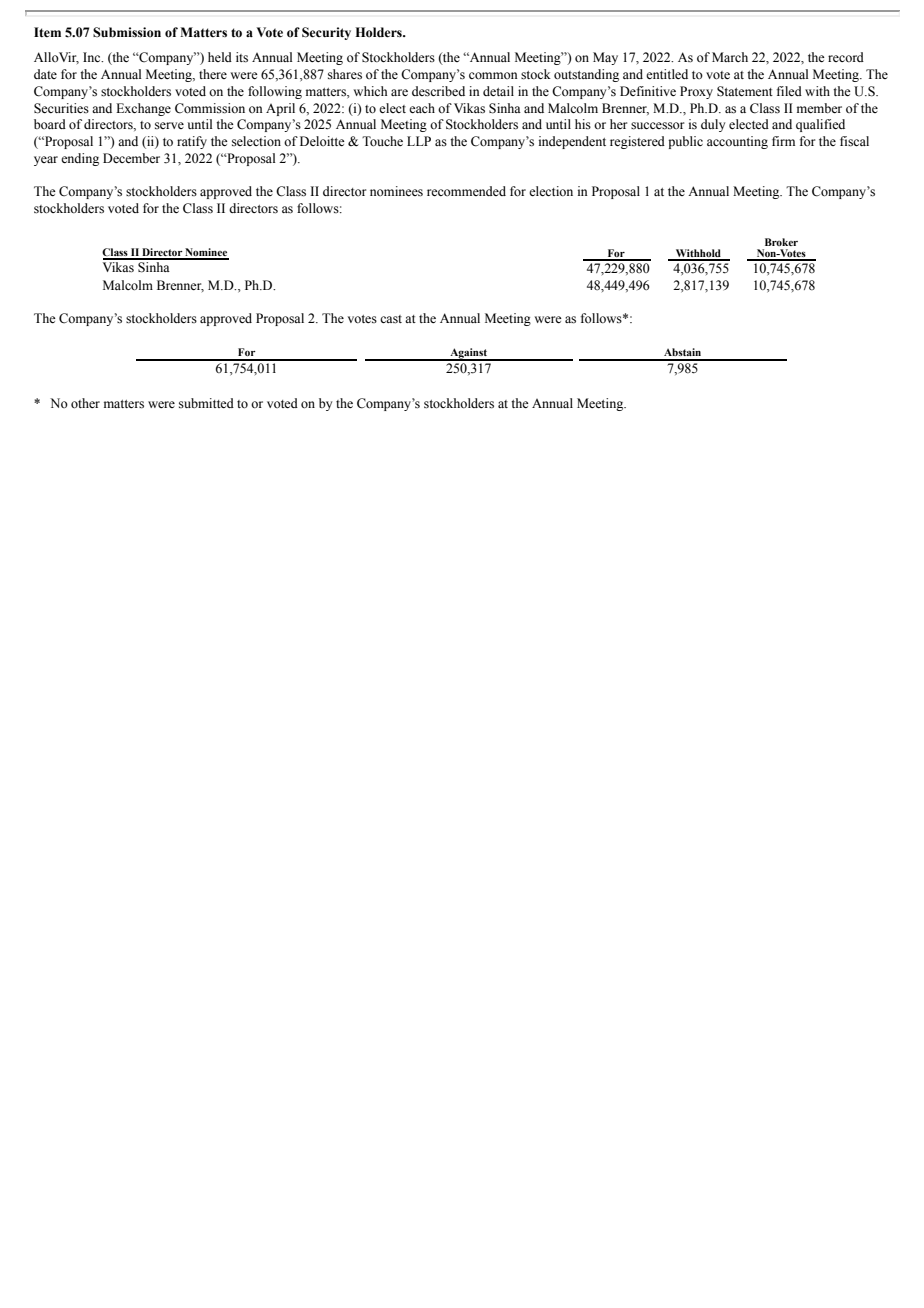 Image resolution: width=924 pixels, height=1308 pixels. I want to click on Security, so click(326, 33).
